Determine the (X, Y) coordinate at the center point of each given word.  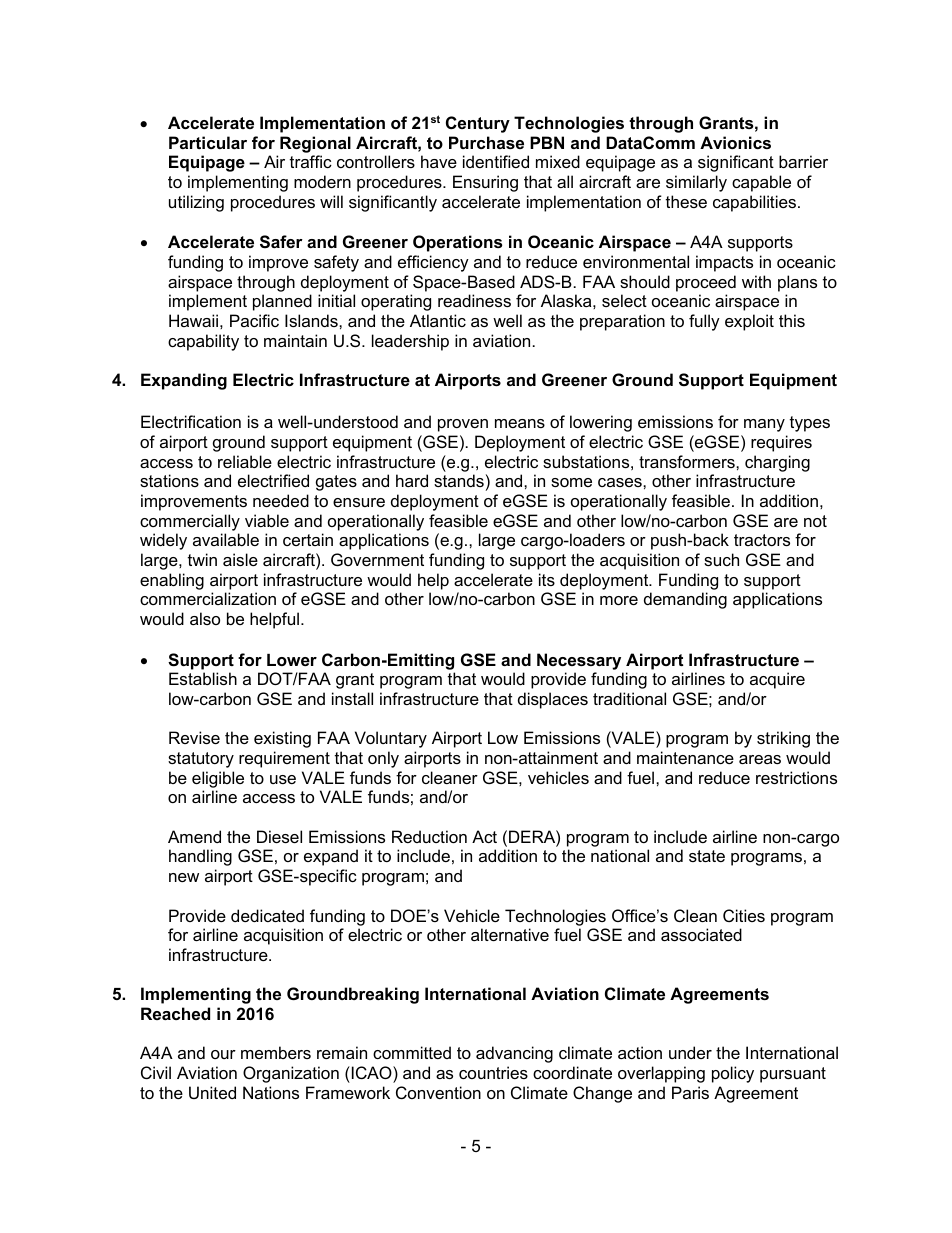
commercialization (208, 598)
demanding (685, 600)
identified (496, 161)
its (547, 579)
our (223, 1054)
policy (733, 1074)
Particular (208, 142)
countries (493, 1072)
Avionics (735, 142)
